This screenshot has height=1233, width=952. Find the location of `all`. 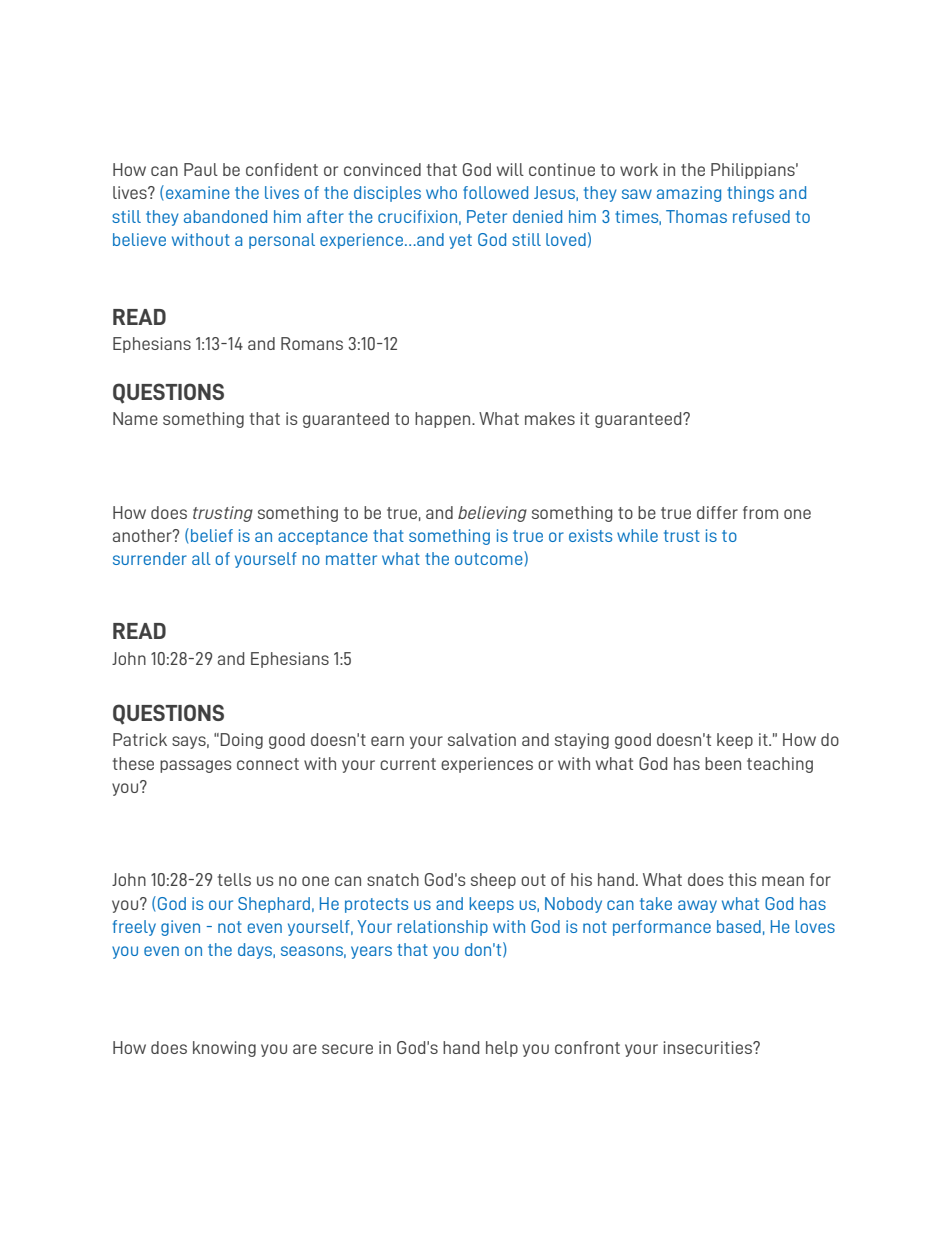

all is located at coordinates (201, 558).
